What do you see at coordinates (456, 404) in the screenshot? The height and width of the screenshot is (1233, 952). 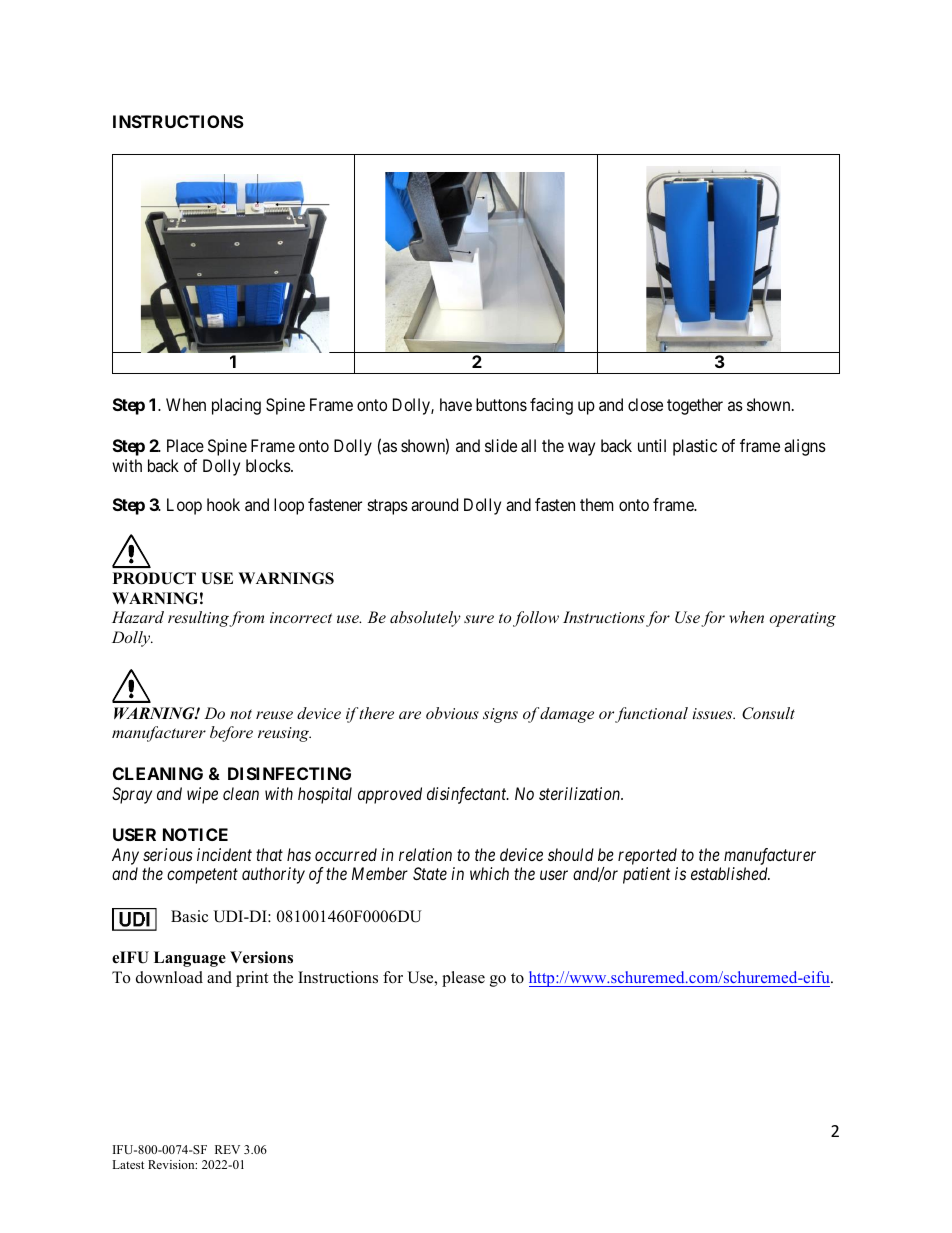 I see `have` at bounding box center [456, 404].
